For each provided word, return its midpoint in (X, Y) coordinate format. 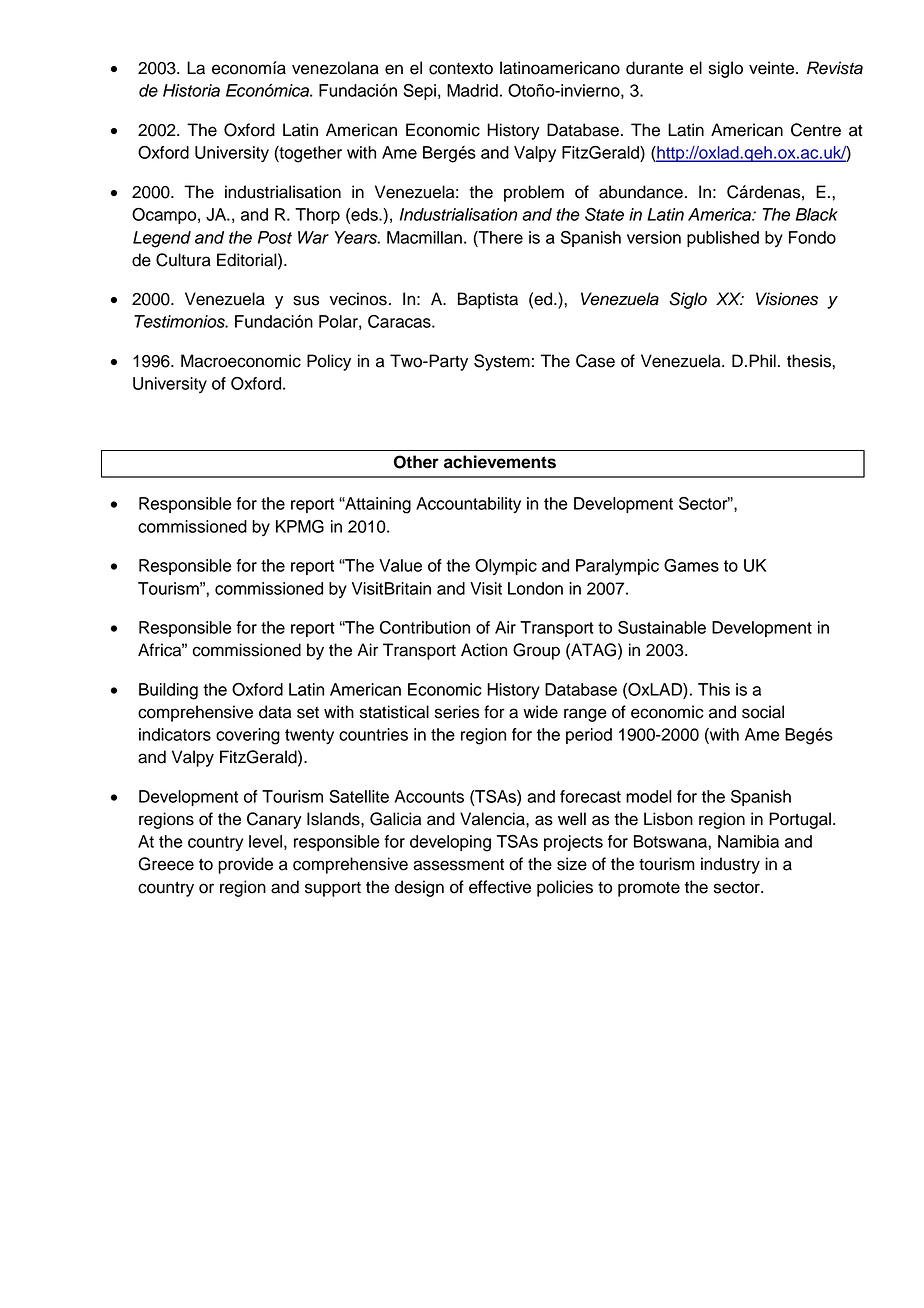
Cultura (183, 260)
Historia (191, 90)
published (723, 239)
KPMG (300, 526)
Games (691, 565)
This (714, 689)
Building (168, 691)
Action (484, 650)
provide (245, 865)
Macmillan (424, 237)
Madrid (472, 90)
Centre (816, 130)
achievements (500, 462)
